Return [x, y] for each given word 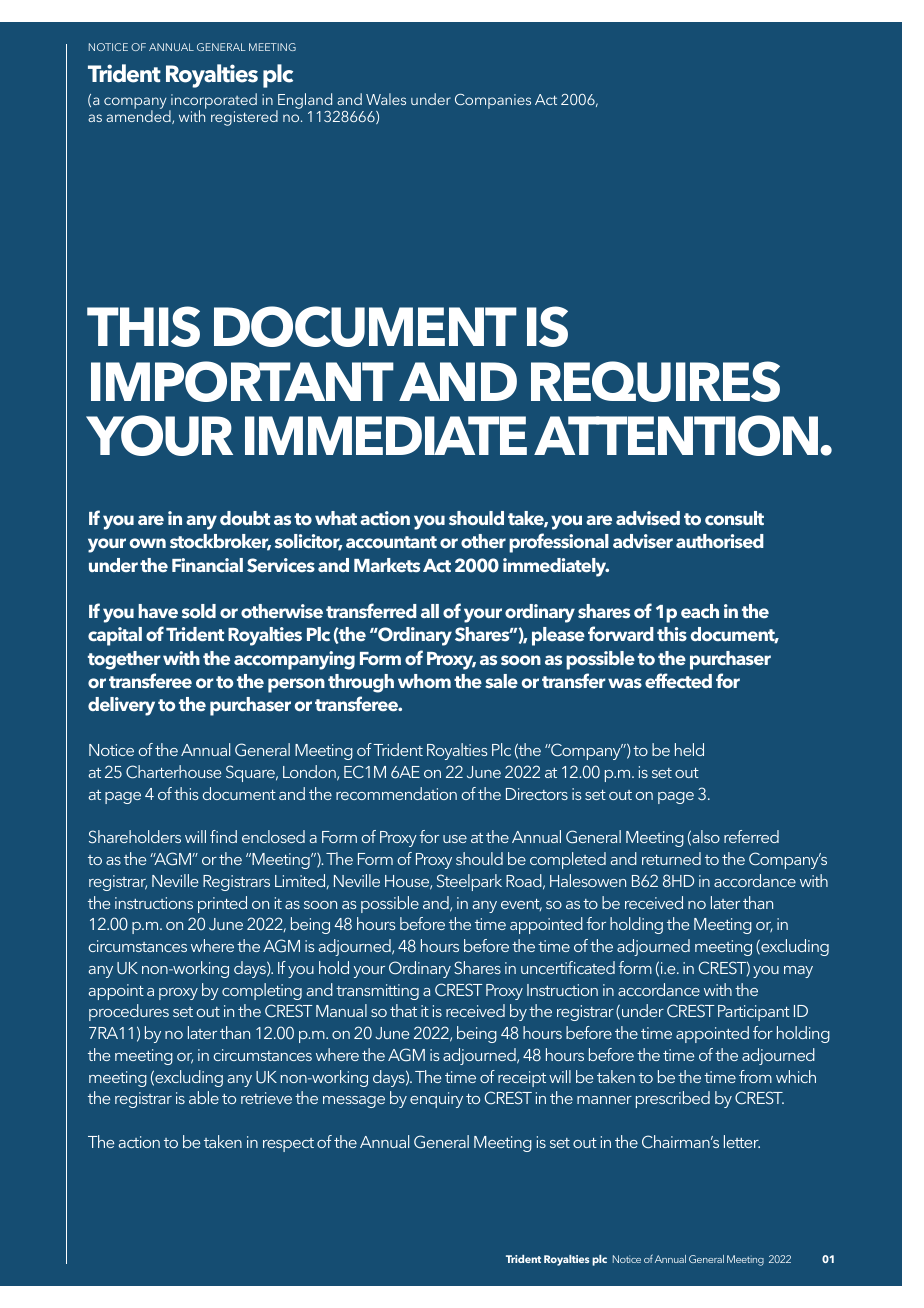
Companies [493, 101]
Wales [386, 99]
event [521, 905]
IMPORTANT [242, 381]
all [430, 611]
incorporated [213, 102]
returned [671, 858]
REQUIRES [655, 381]
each [700, 611]
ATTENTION [677, 435]
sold [199, 611]
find [223, 836]
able [204, 1097]
